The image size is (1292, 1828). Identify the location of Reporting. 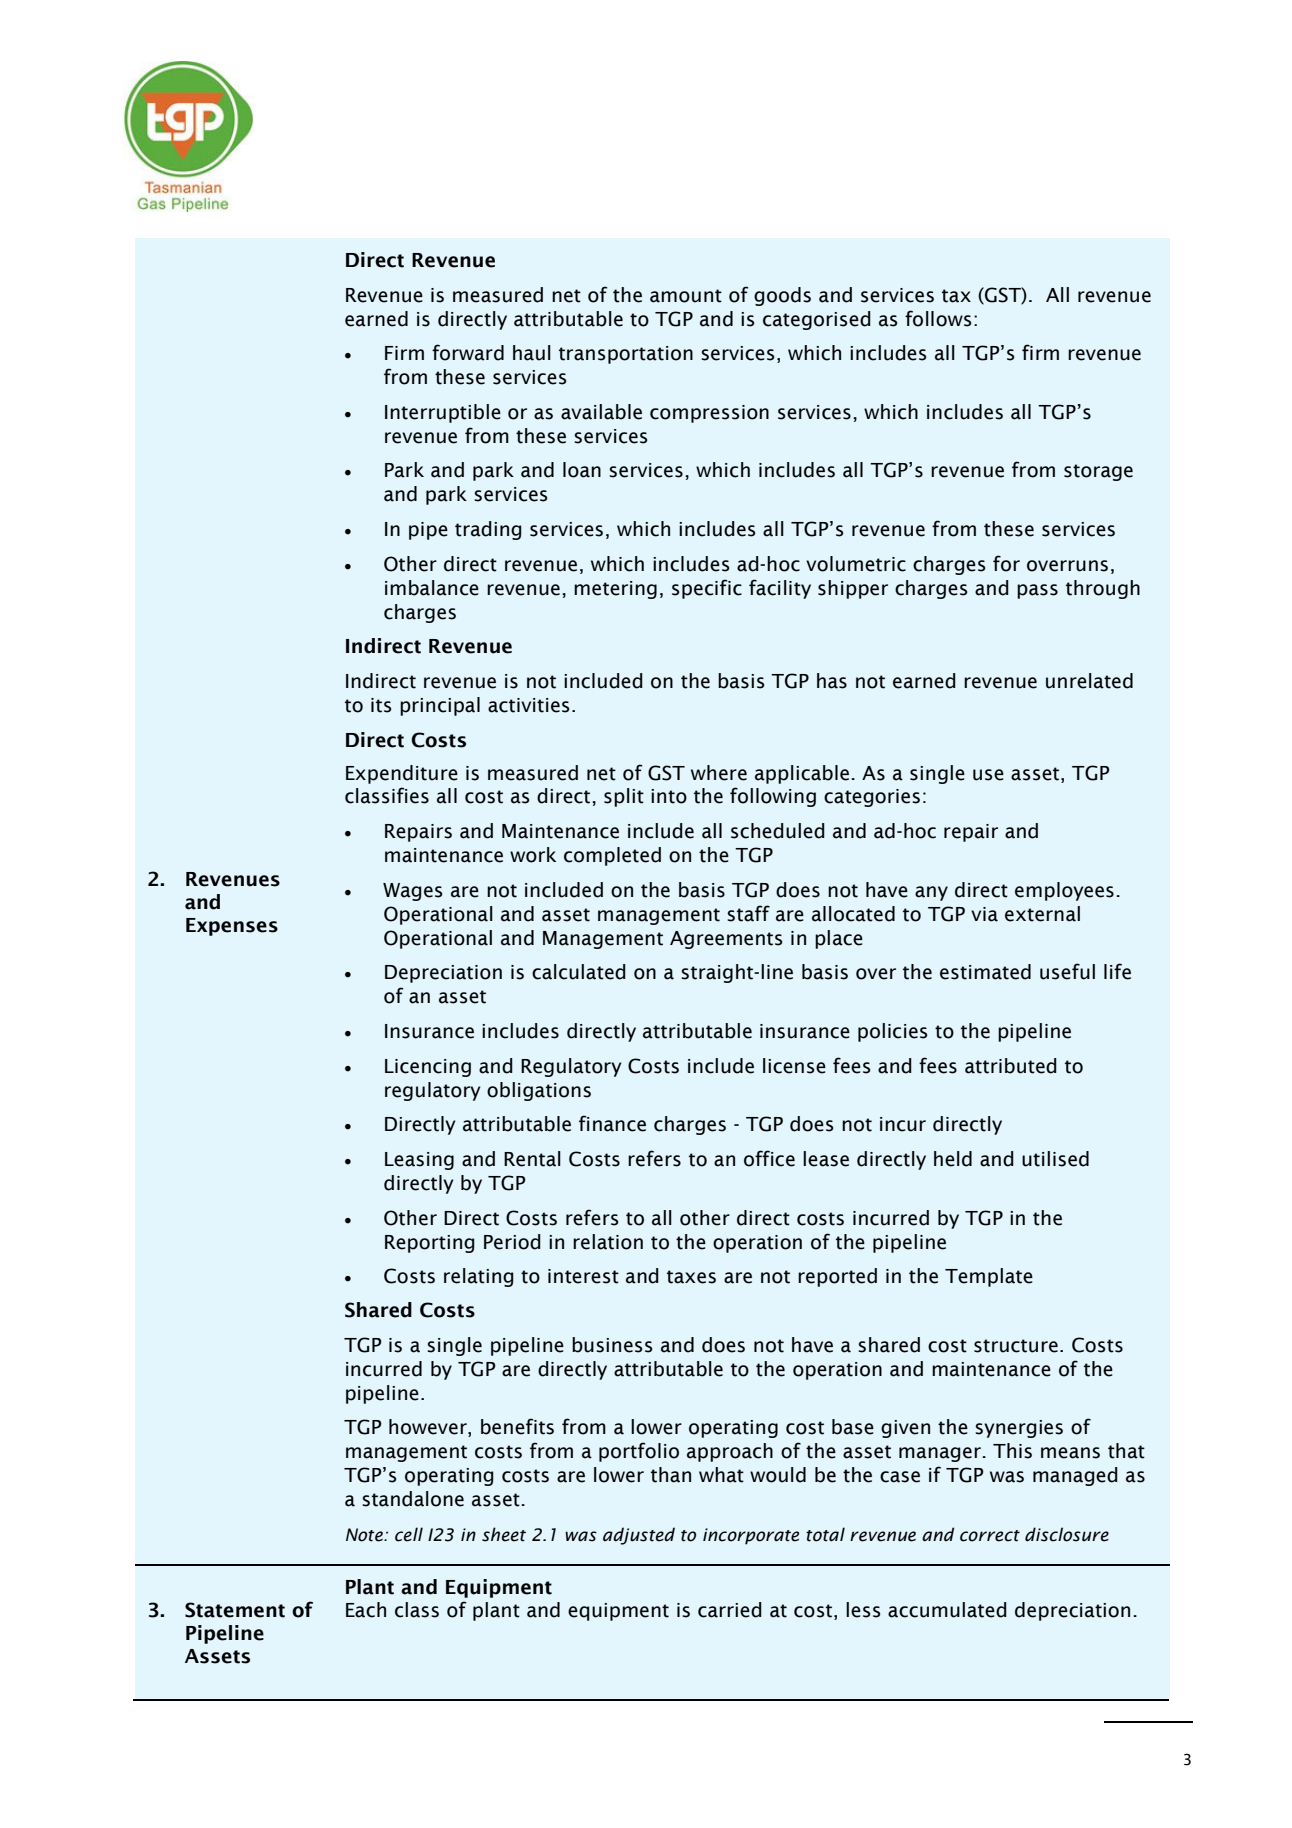
(430, 1244).
